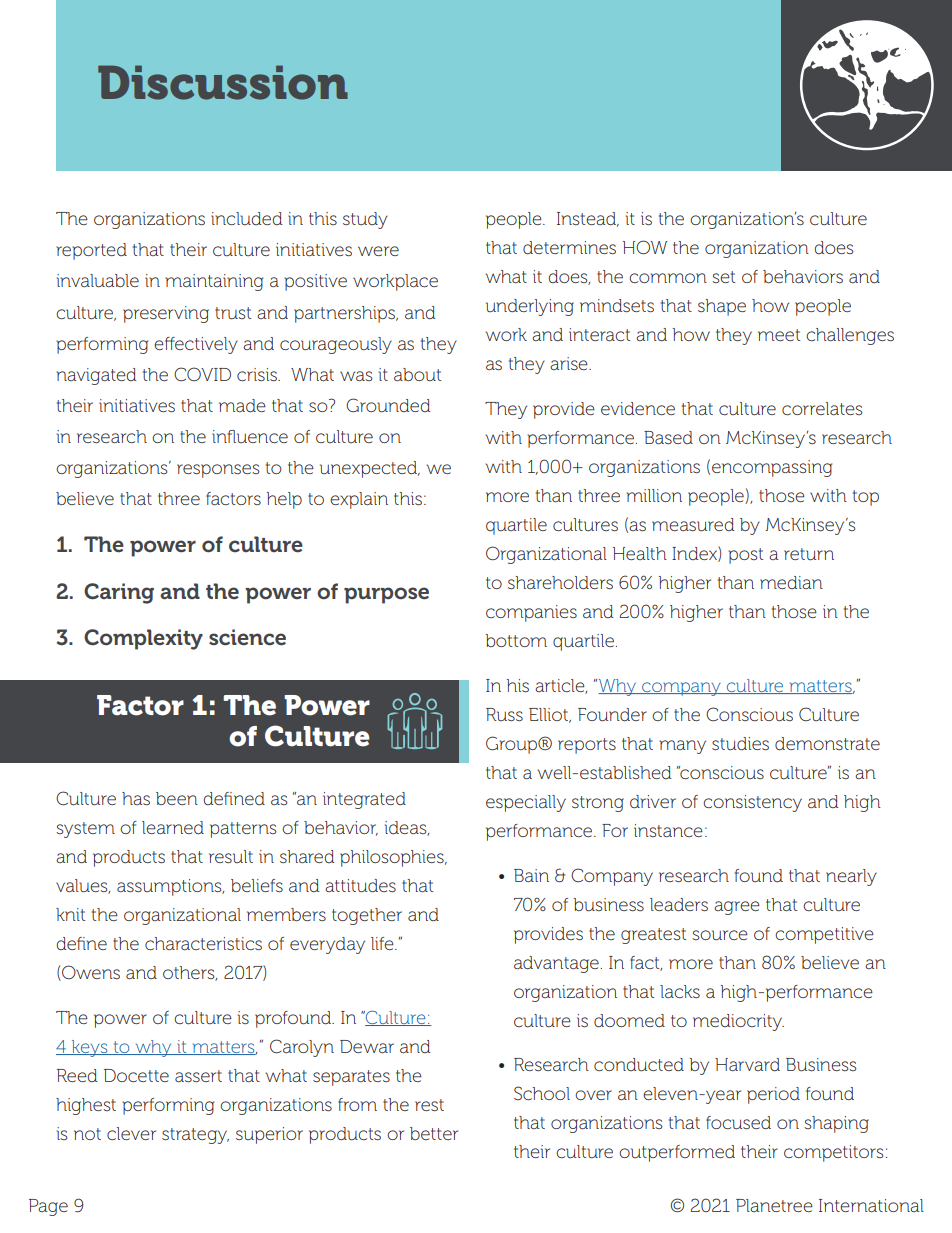  I want to click on clever, so click(131, 1133).
